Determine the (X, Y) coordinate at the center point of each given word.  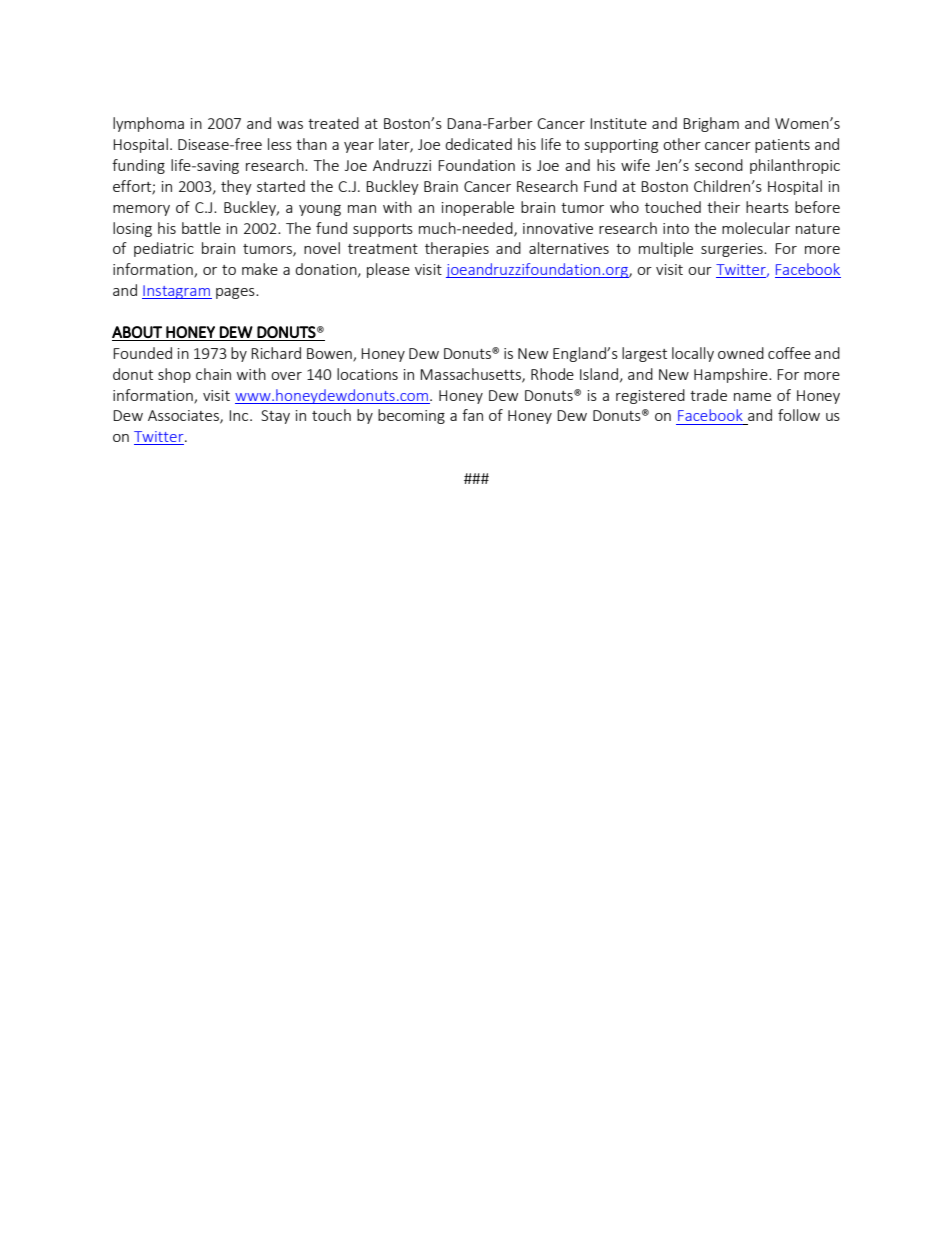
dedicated (478, 144)
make (260, 269)
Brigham (711, 124)
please (388, 270)
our (700, 271)
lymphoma (148, 124)
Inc (240, 415)
